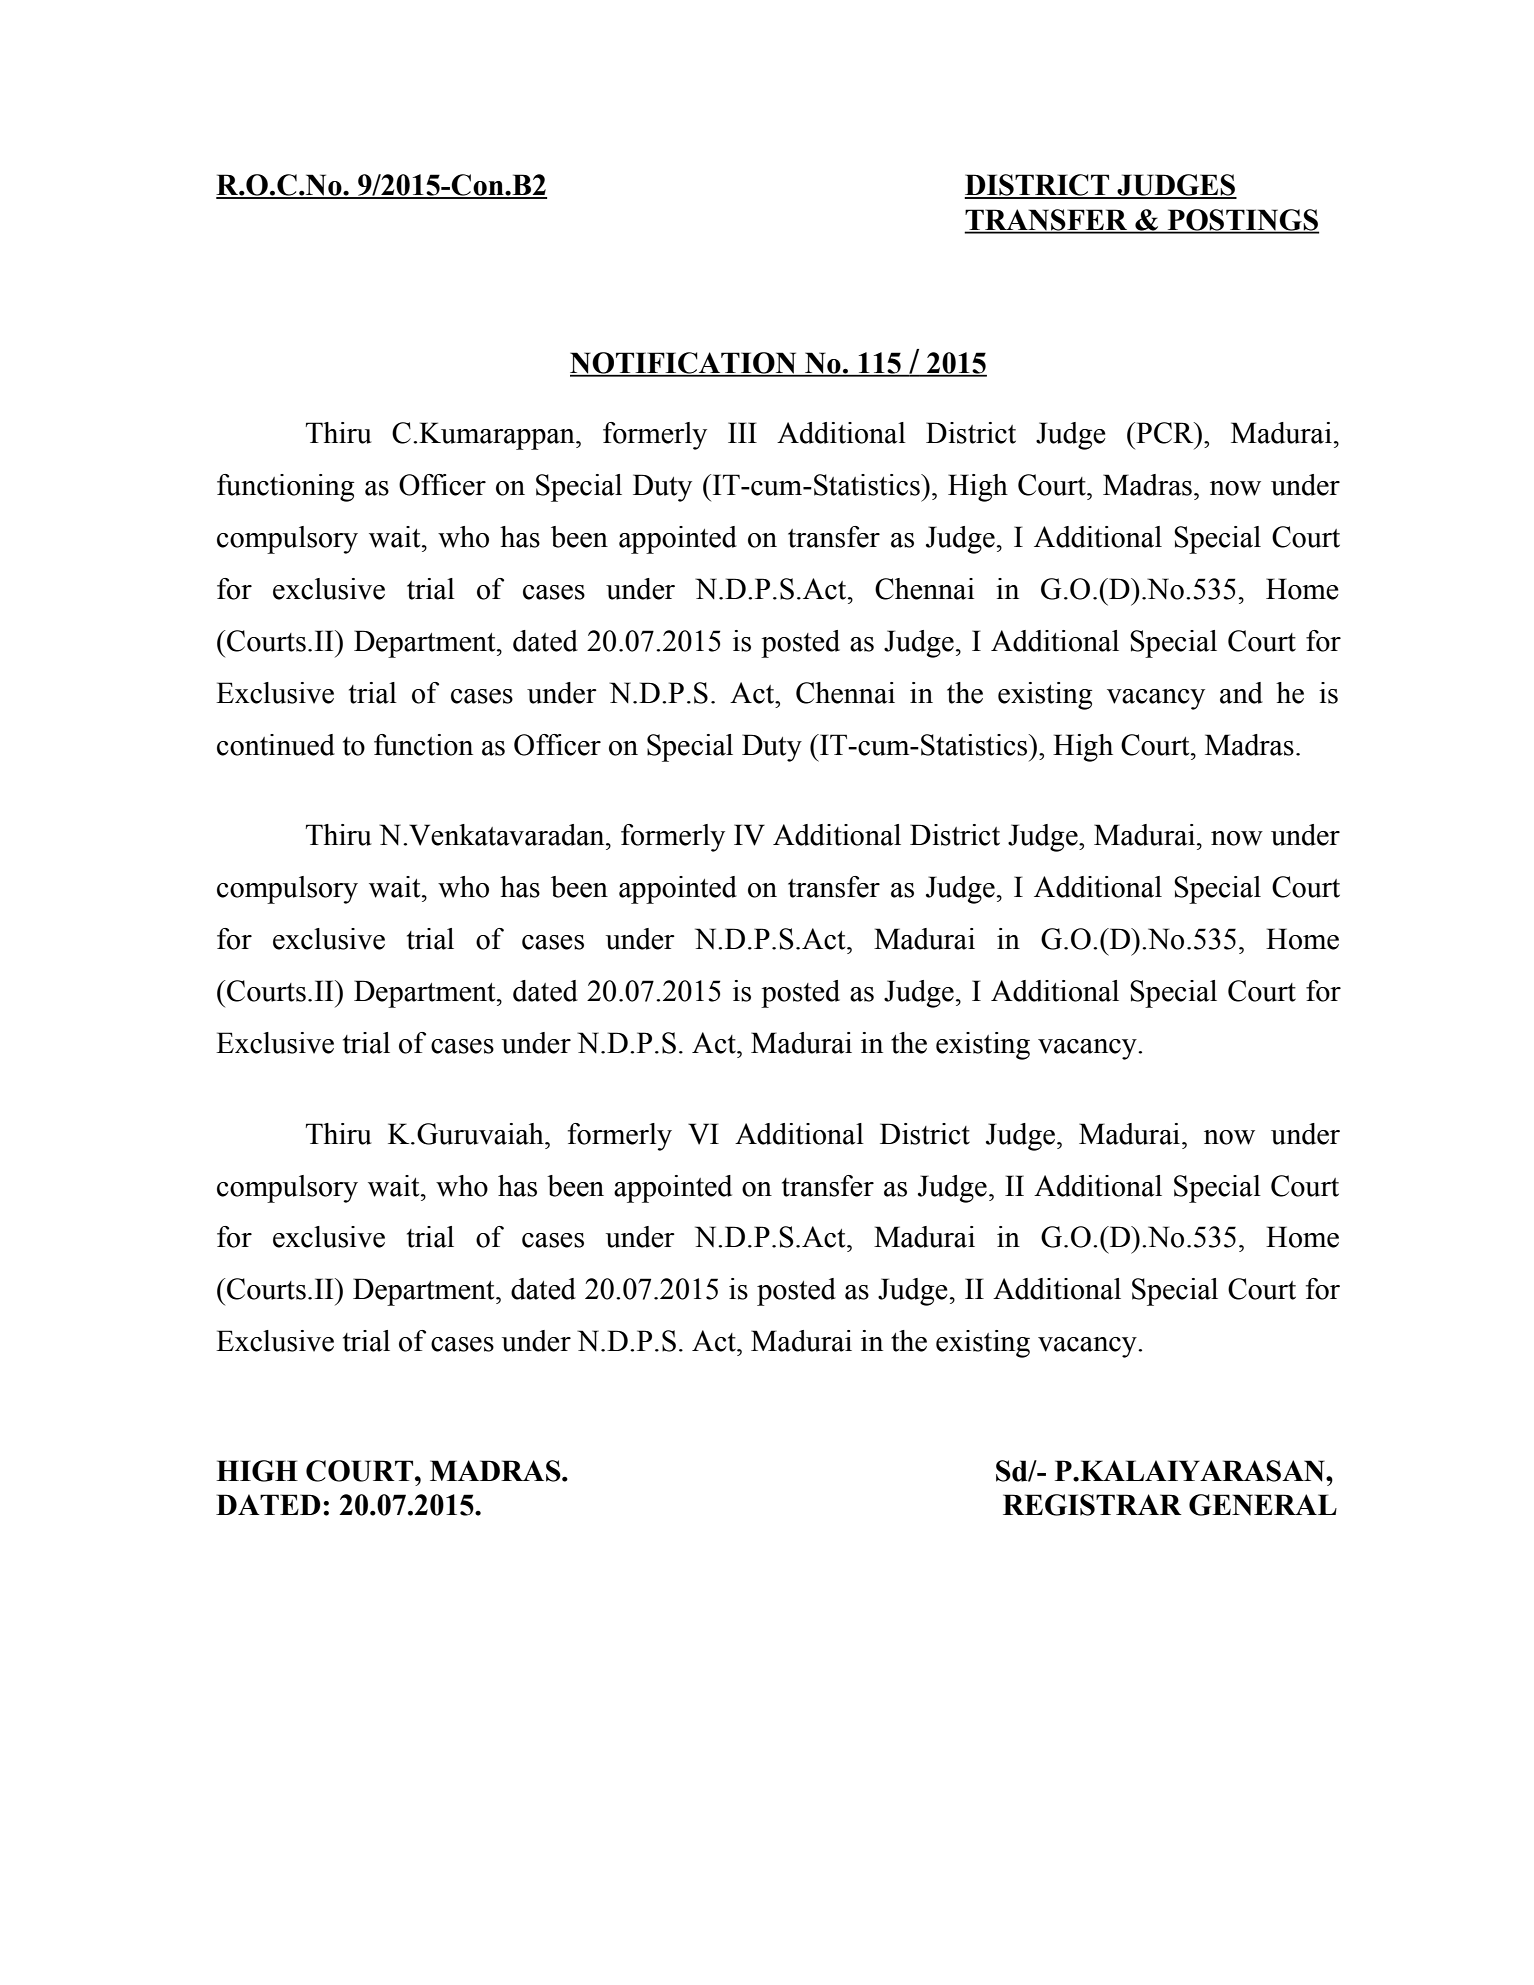  What do you see at coordinates (276, 745) in the image?
I see `continued` at bounding box center [276, 745].
